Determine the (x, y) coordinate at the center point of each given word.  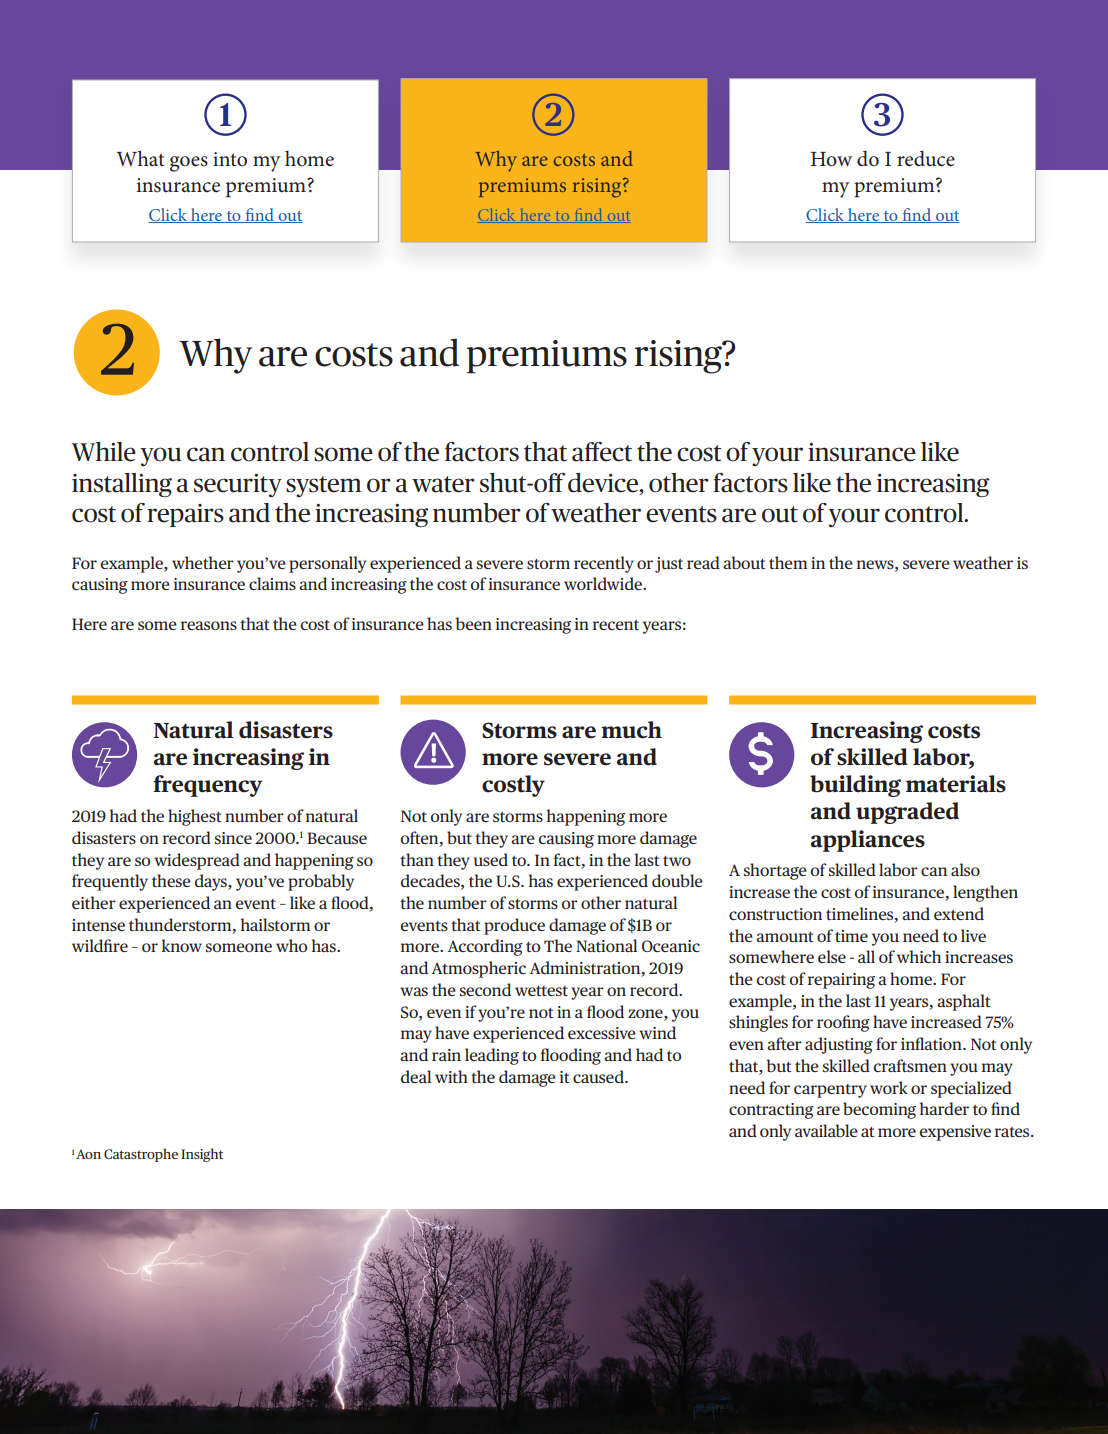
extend (959, 913)
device (604, 483)
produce (514, 926)
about (744, 562)
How (831, 159)
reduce (926, 158)
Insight (202, 1155)
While (103, 452)
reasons (209, 625)
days (212, 882)
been (474, 623)
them (788, 562)
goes (189, 164)
